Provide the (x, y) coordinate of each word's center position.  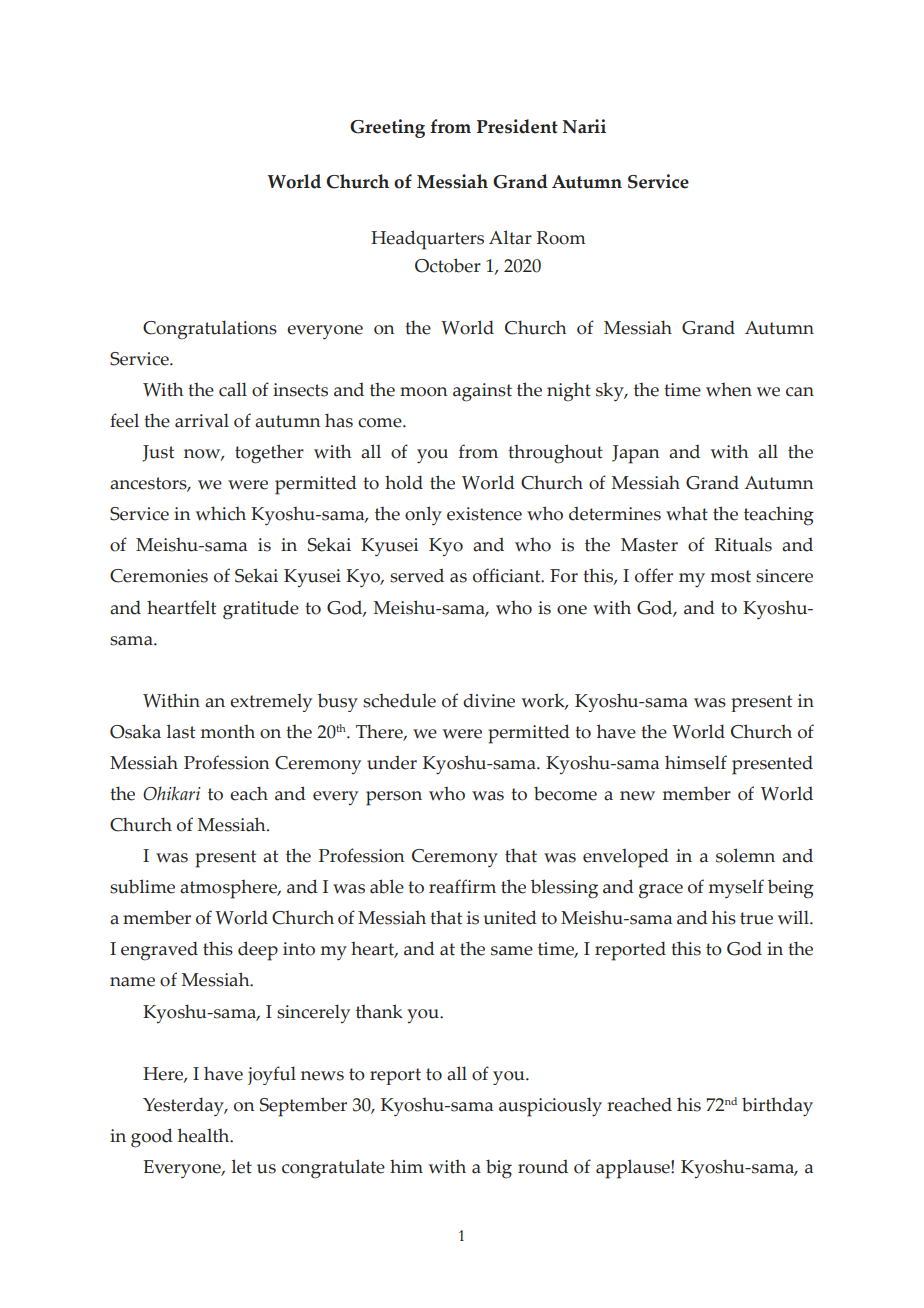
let (242, 1166)
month (228, 732)
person (394, 798)
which (221, 513)
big (499, 1169)
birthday (777, 1107)
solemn (745, 855)
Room (561, 238)
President (517, 126)
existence (484, 514)
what (687, 513)
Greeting (387, 128)
